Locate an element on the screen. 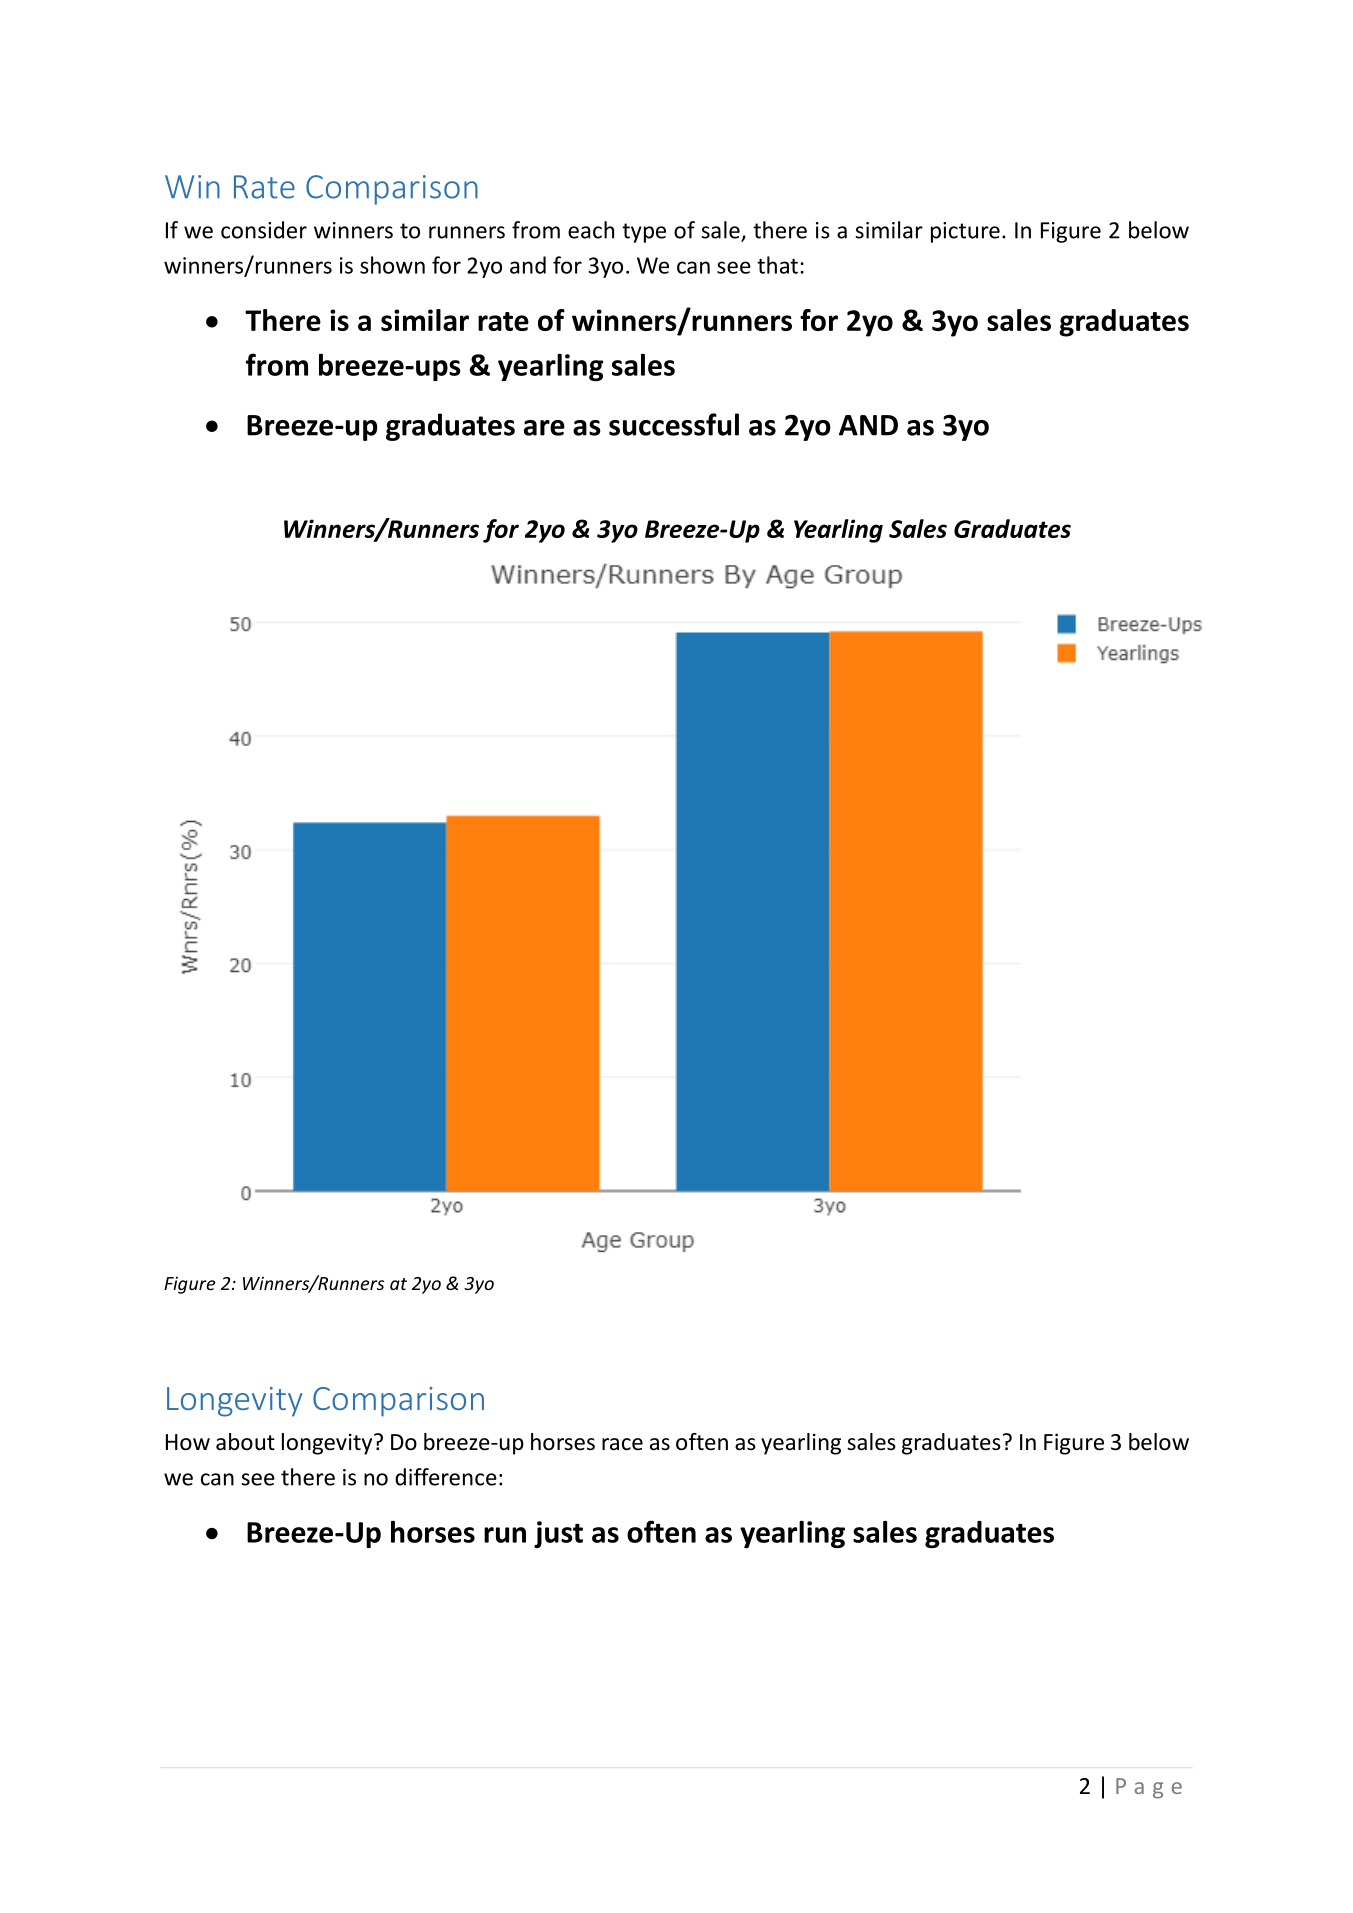 Image resolution: width=1353 pixels, height=1913 pixels. picture is located at coordinates (965, 232).
